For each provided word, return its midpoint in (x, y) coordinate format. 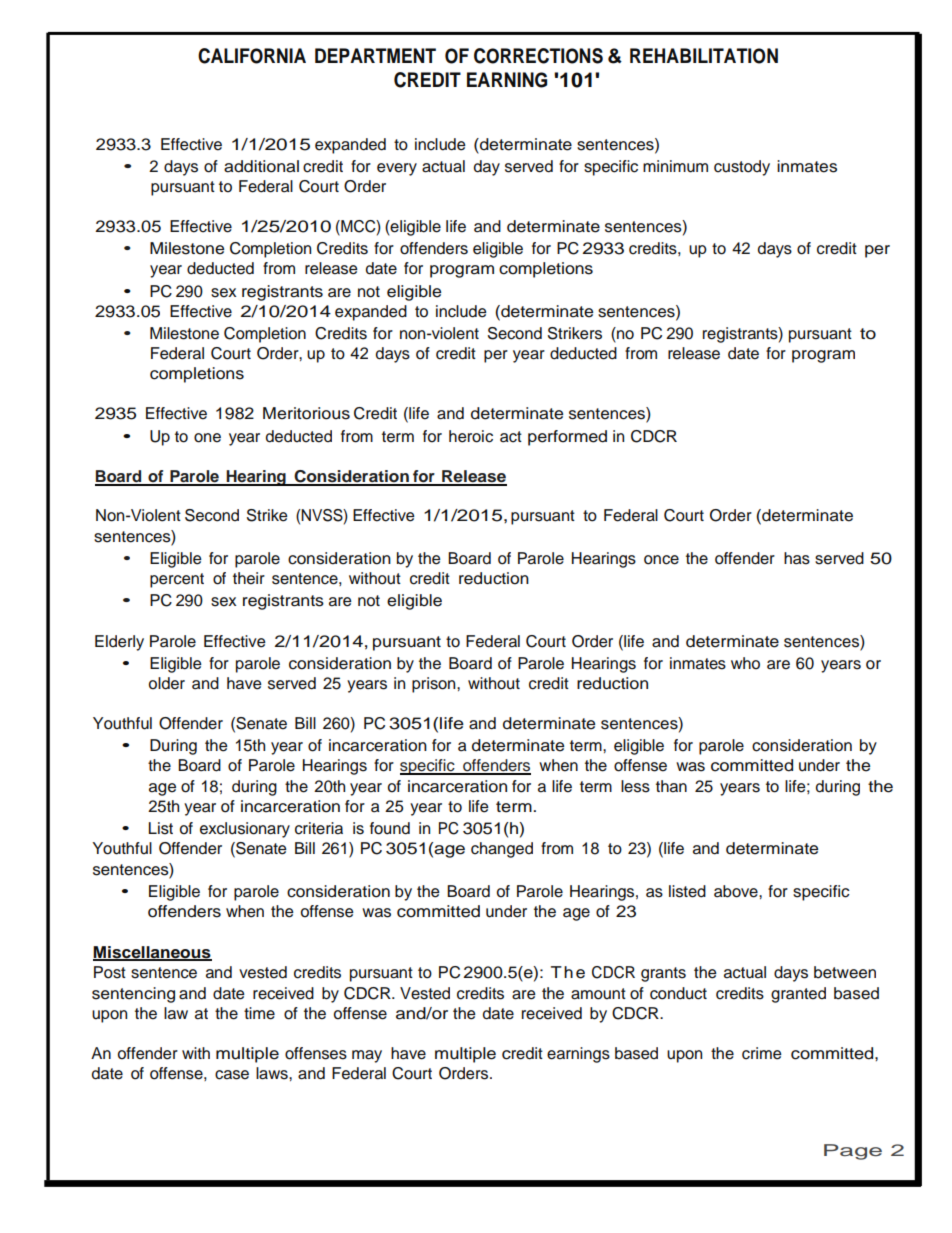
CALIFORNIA (252, 56)
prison (435, 685)
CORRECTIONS (538, 56)
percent (177, 580)
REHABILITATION (704, 56)
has (797, 558)
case (232, 1075)
